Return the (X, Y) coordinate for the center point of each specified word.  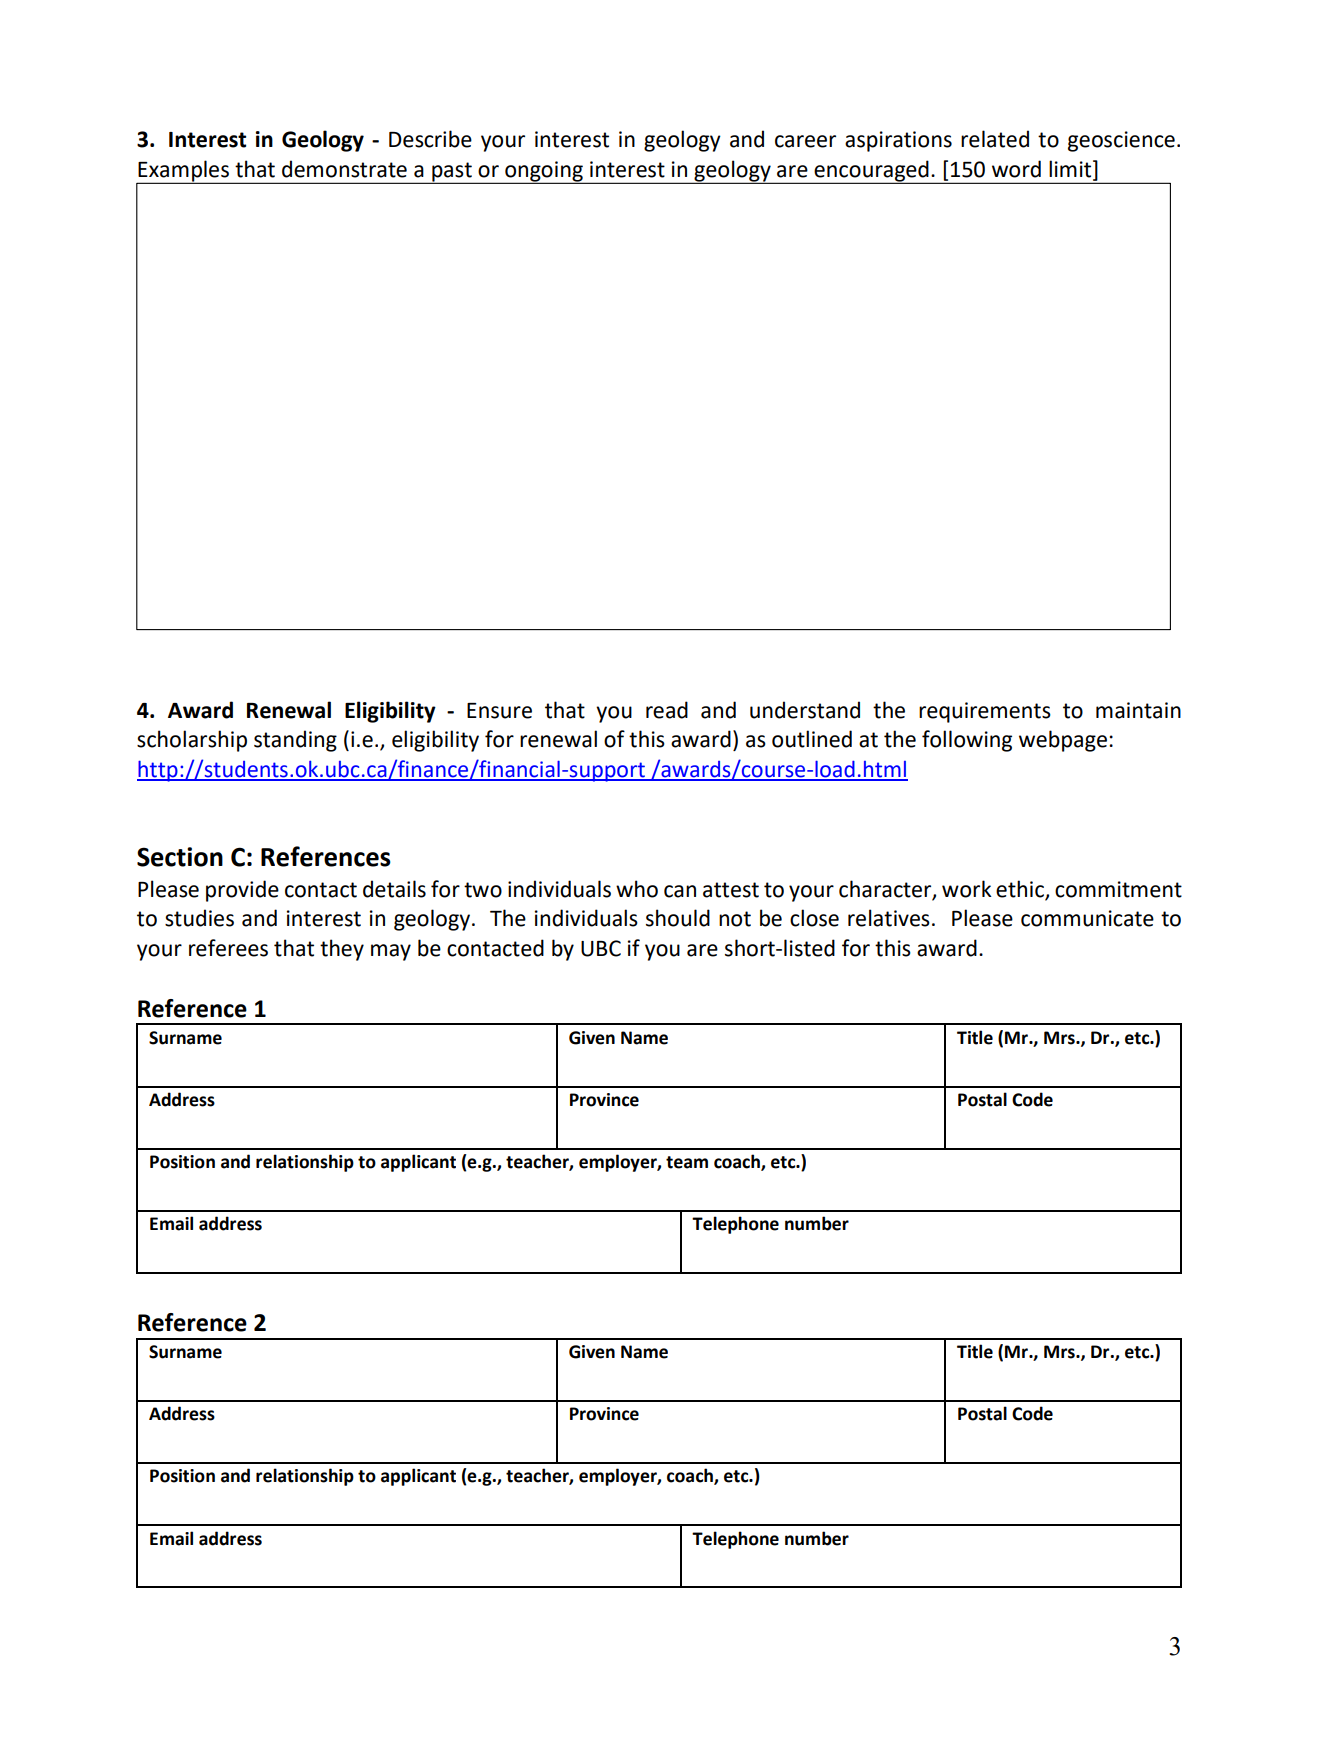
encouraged (871, 171)
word (1016, 169)
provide (242, 891)
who (637, 889)
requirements (985, 712)
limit (1071, 169)
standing (295, 741)
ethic (1020, 889)
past (452, 172)
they (342, 950)
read (667, 710)
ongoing (544, 172)
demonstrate (344, 169)
